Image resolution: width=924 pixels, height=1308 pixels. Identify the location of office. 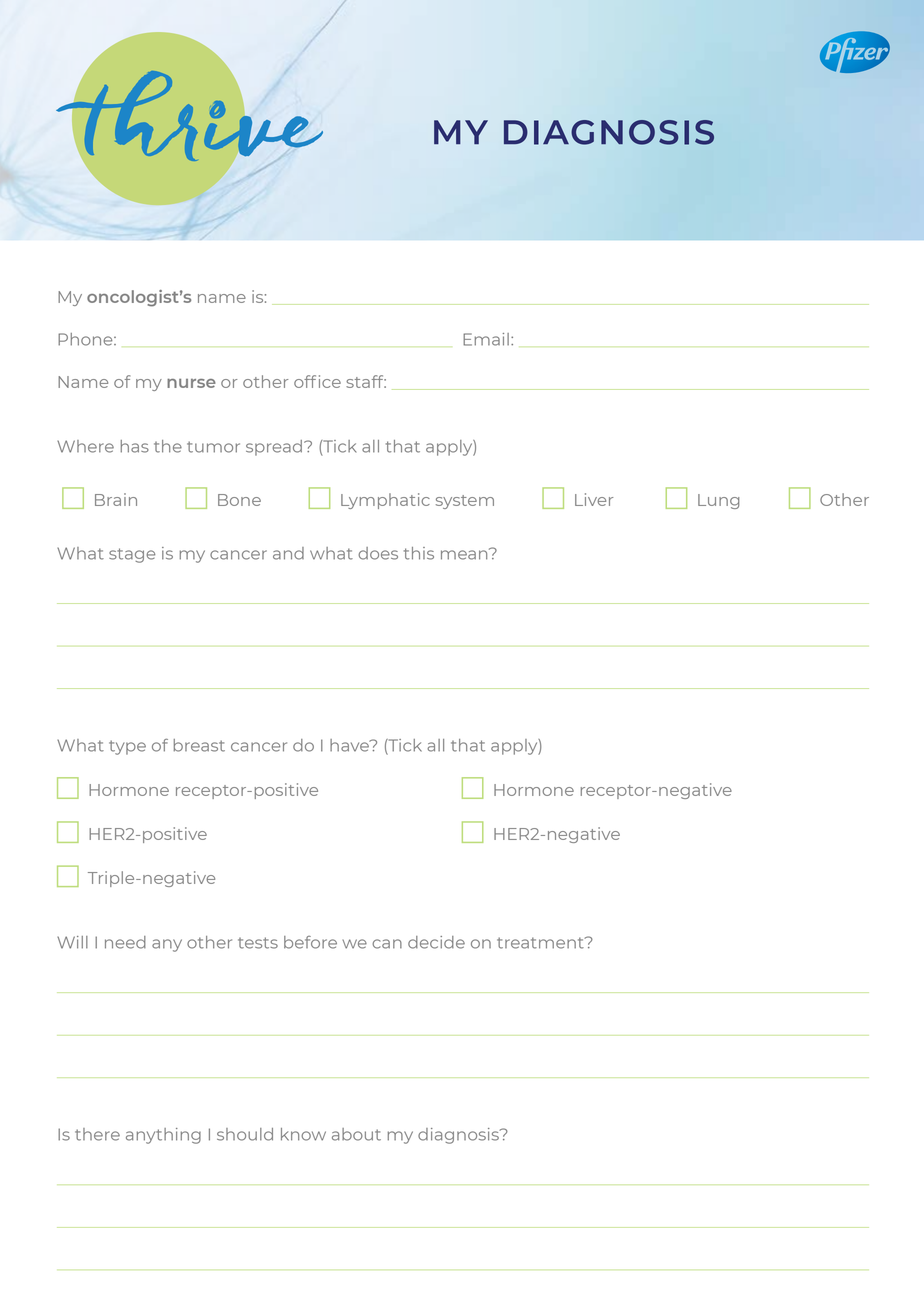
(317, 381).
